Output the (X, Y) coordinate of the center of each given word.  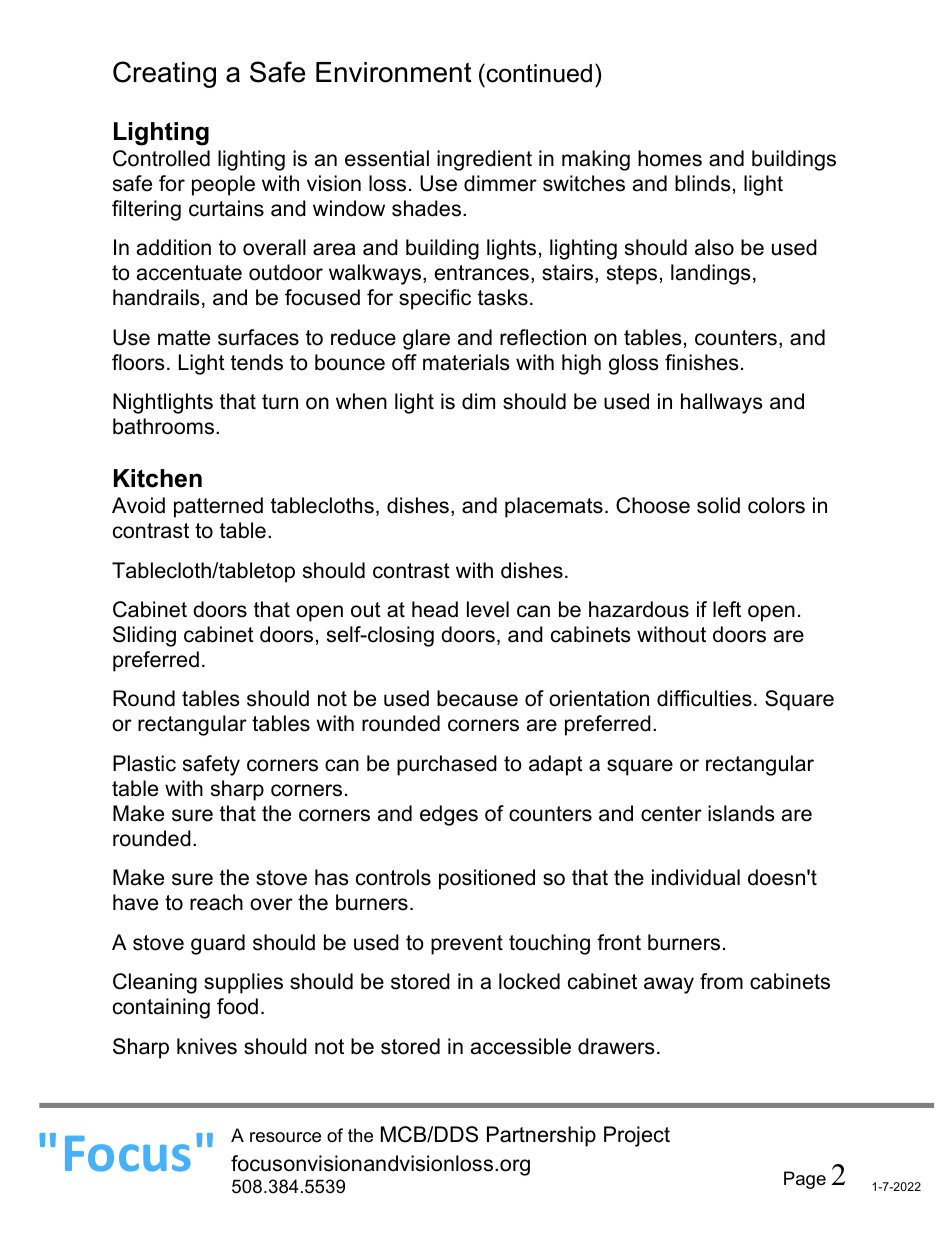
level (488, 609)
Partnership (541, 1136)
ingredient (484, 160)
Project (637, 1136)
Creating (164, 74)
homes (670, 158)
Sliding (144, 636)
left (727, 609)
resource (285, 1137)
